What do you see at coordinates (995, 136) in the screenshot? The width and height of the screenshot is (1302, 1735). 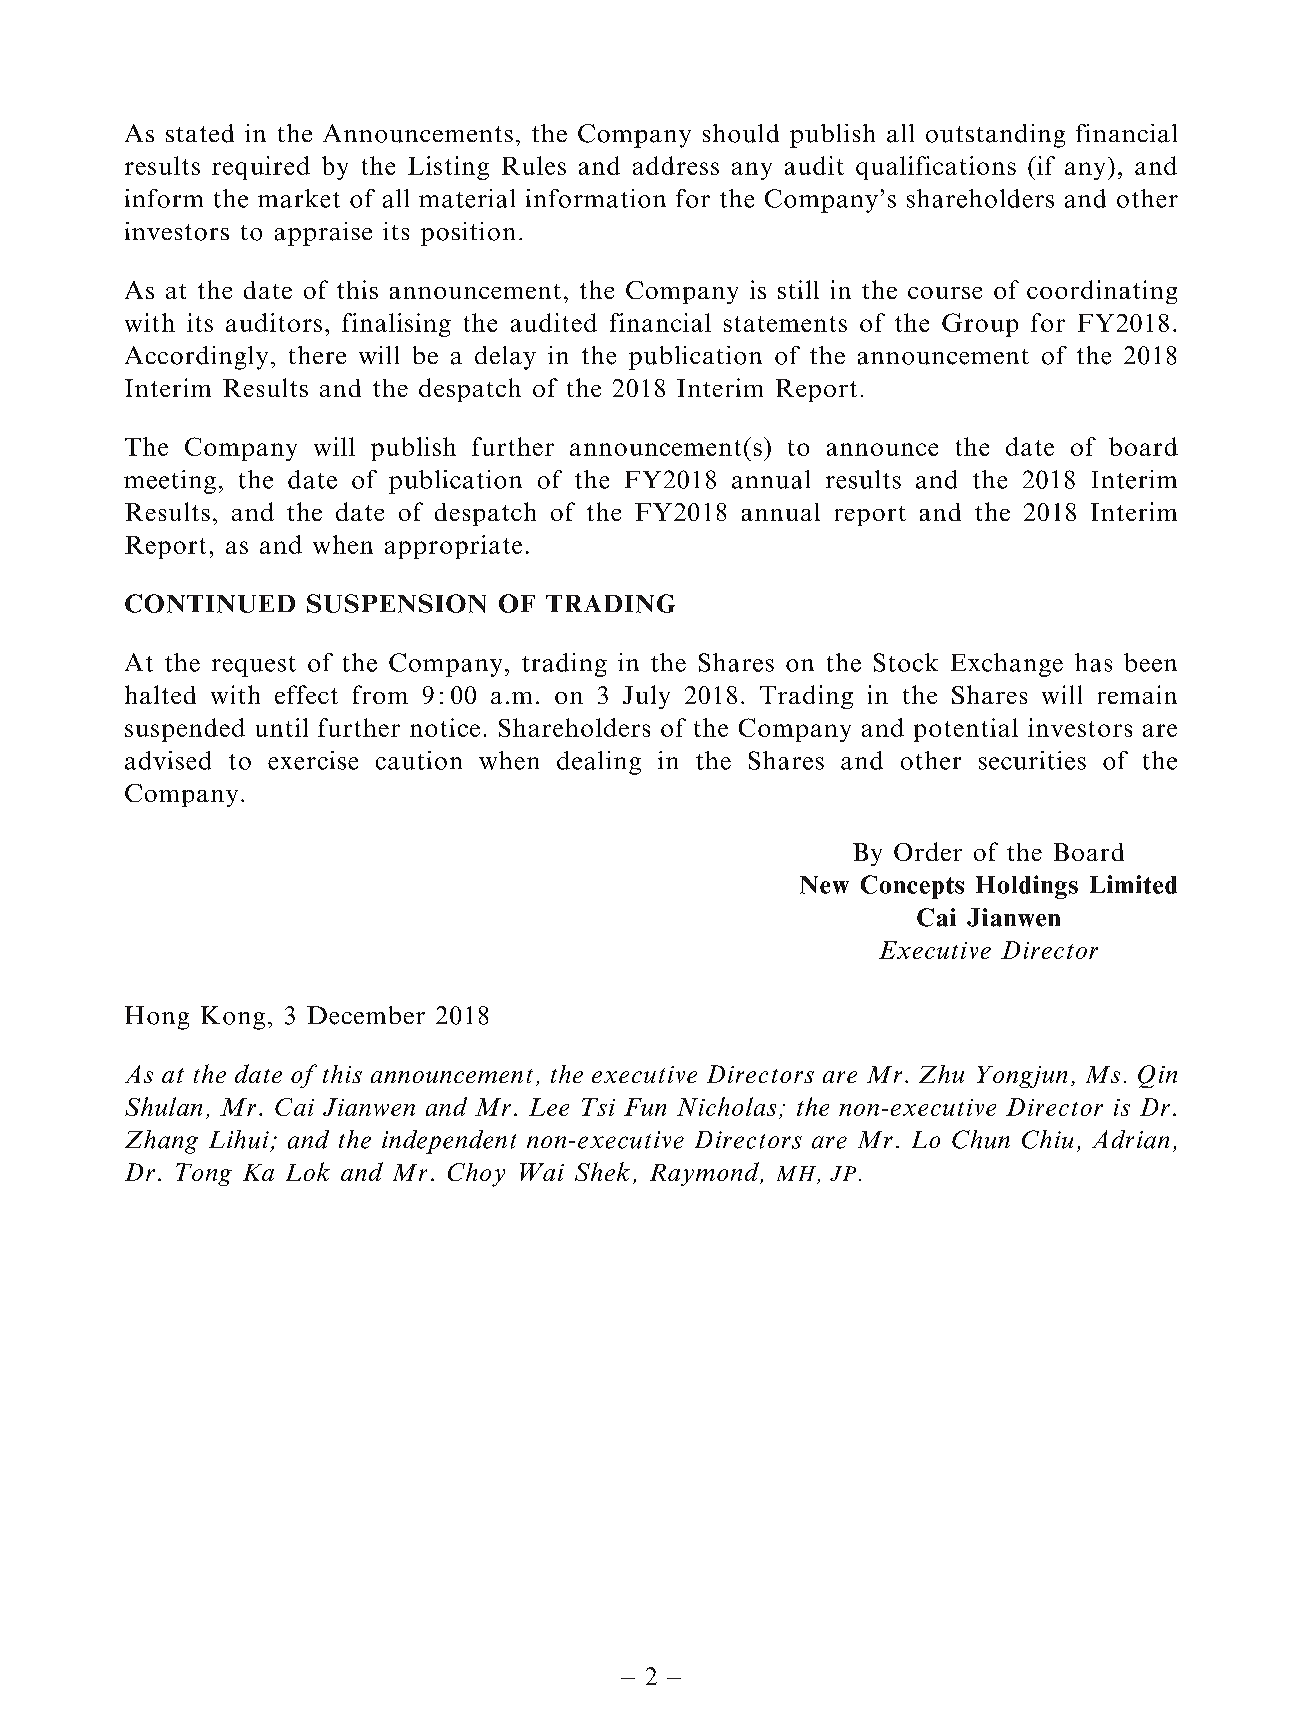 I see `outstanding` at bounding box center [995, 136].
